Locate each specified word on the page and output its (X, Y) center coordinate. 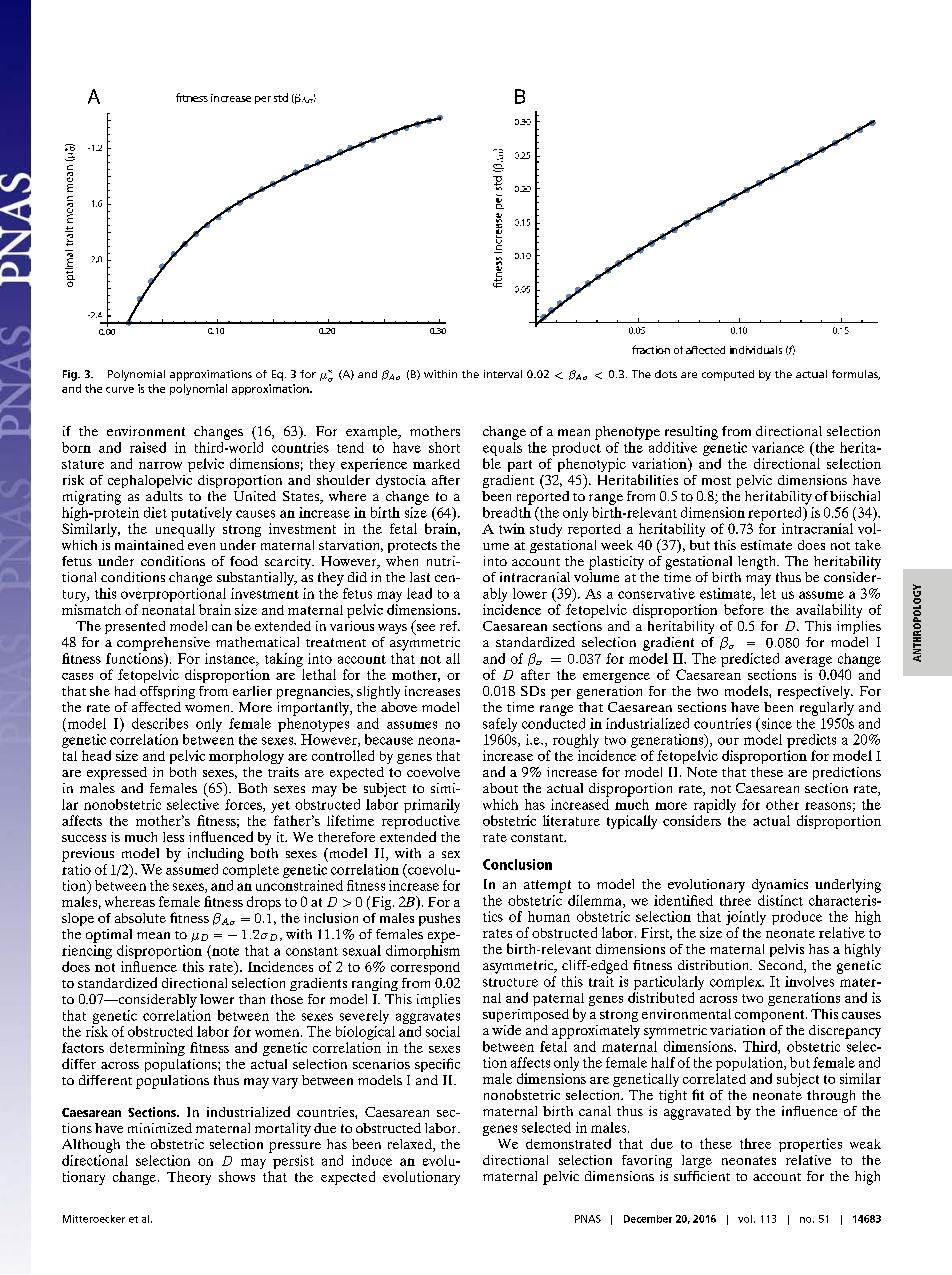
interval (503, 374)
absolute (140, 918)
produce (797, 918)
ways (392, 629)
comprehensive (163, 644)
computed (728, 375)
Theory (189, 1178)
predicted (750, 660)
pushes (439, 919)
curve (120, 390)
